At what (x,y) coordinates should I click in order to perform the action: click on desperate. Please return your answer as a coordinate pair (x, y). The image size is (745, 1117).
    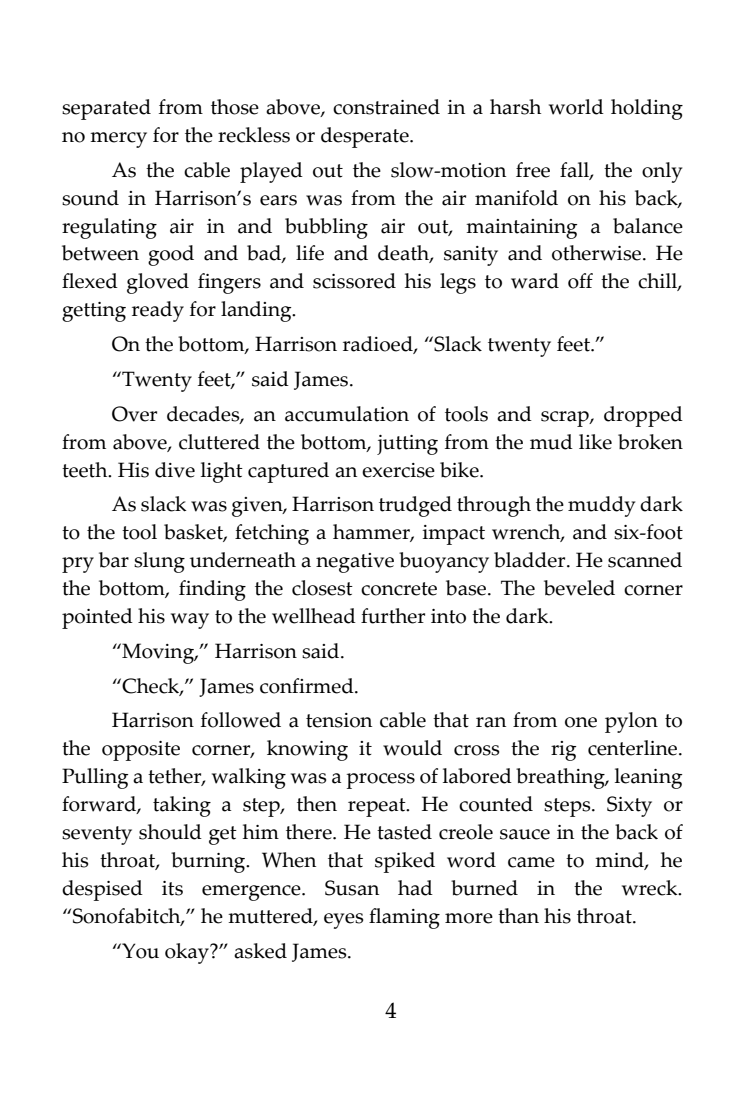
    Looking at the image, I should click on (366, 137).
